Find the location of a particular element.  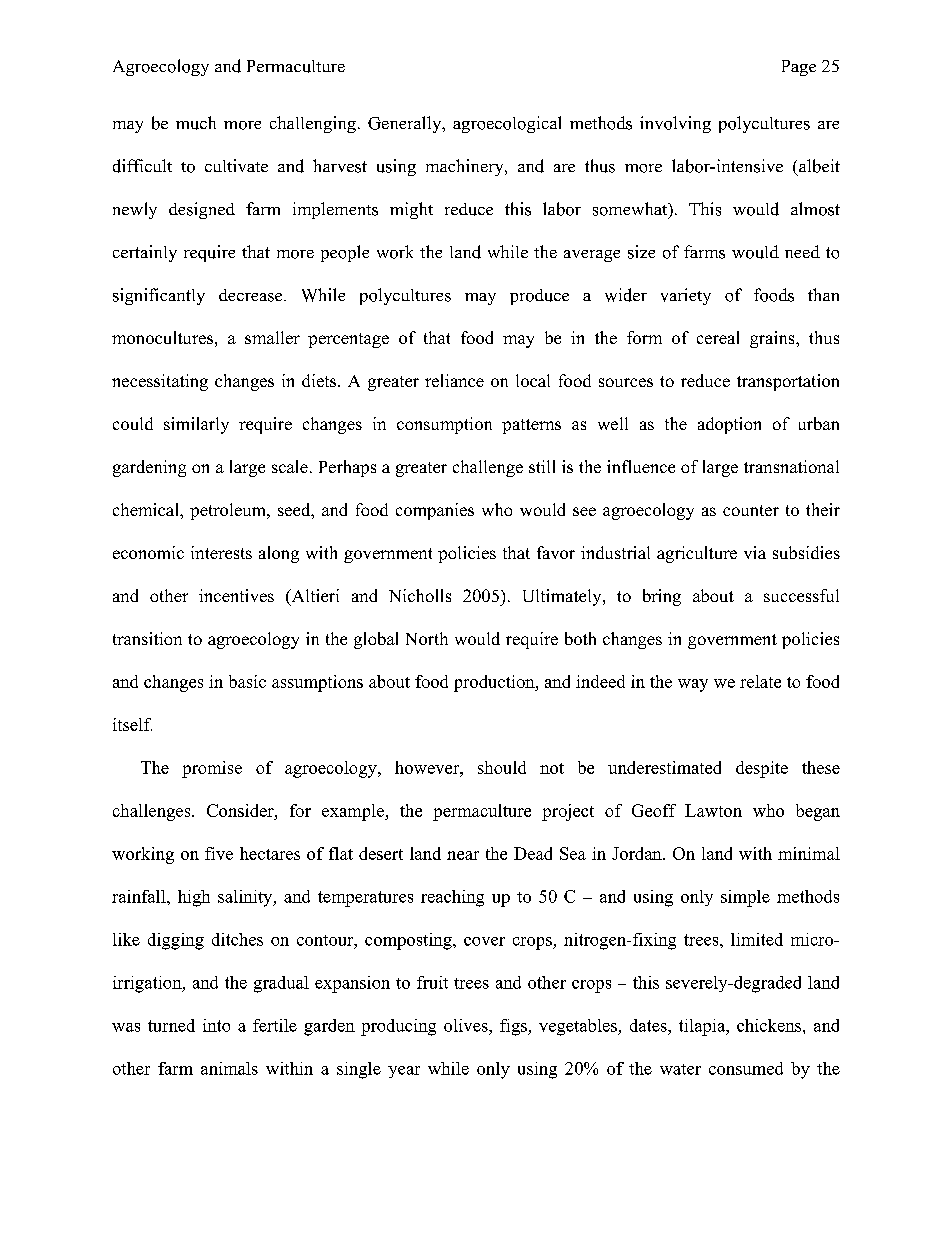

companies is located at coordinates (435, 511).
